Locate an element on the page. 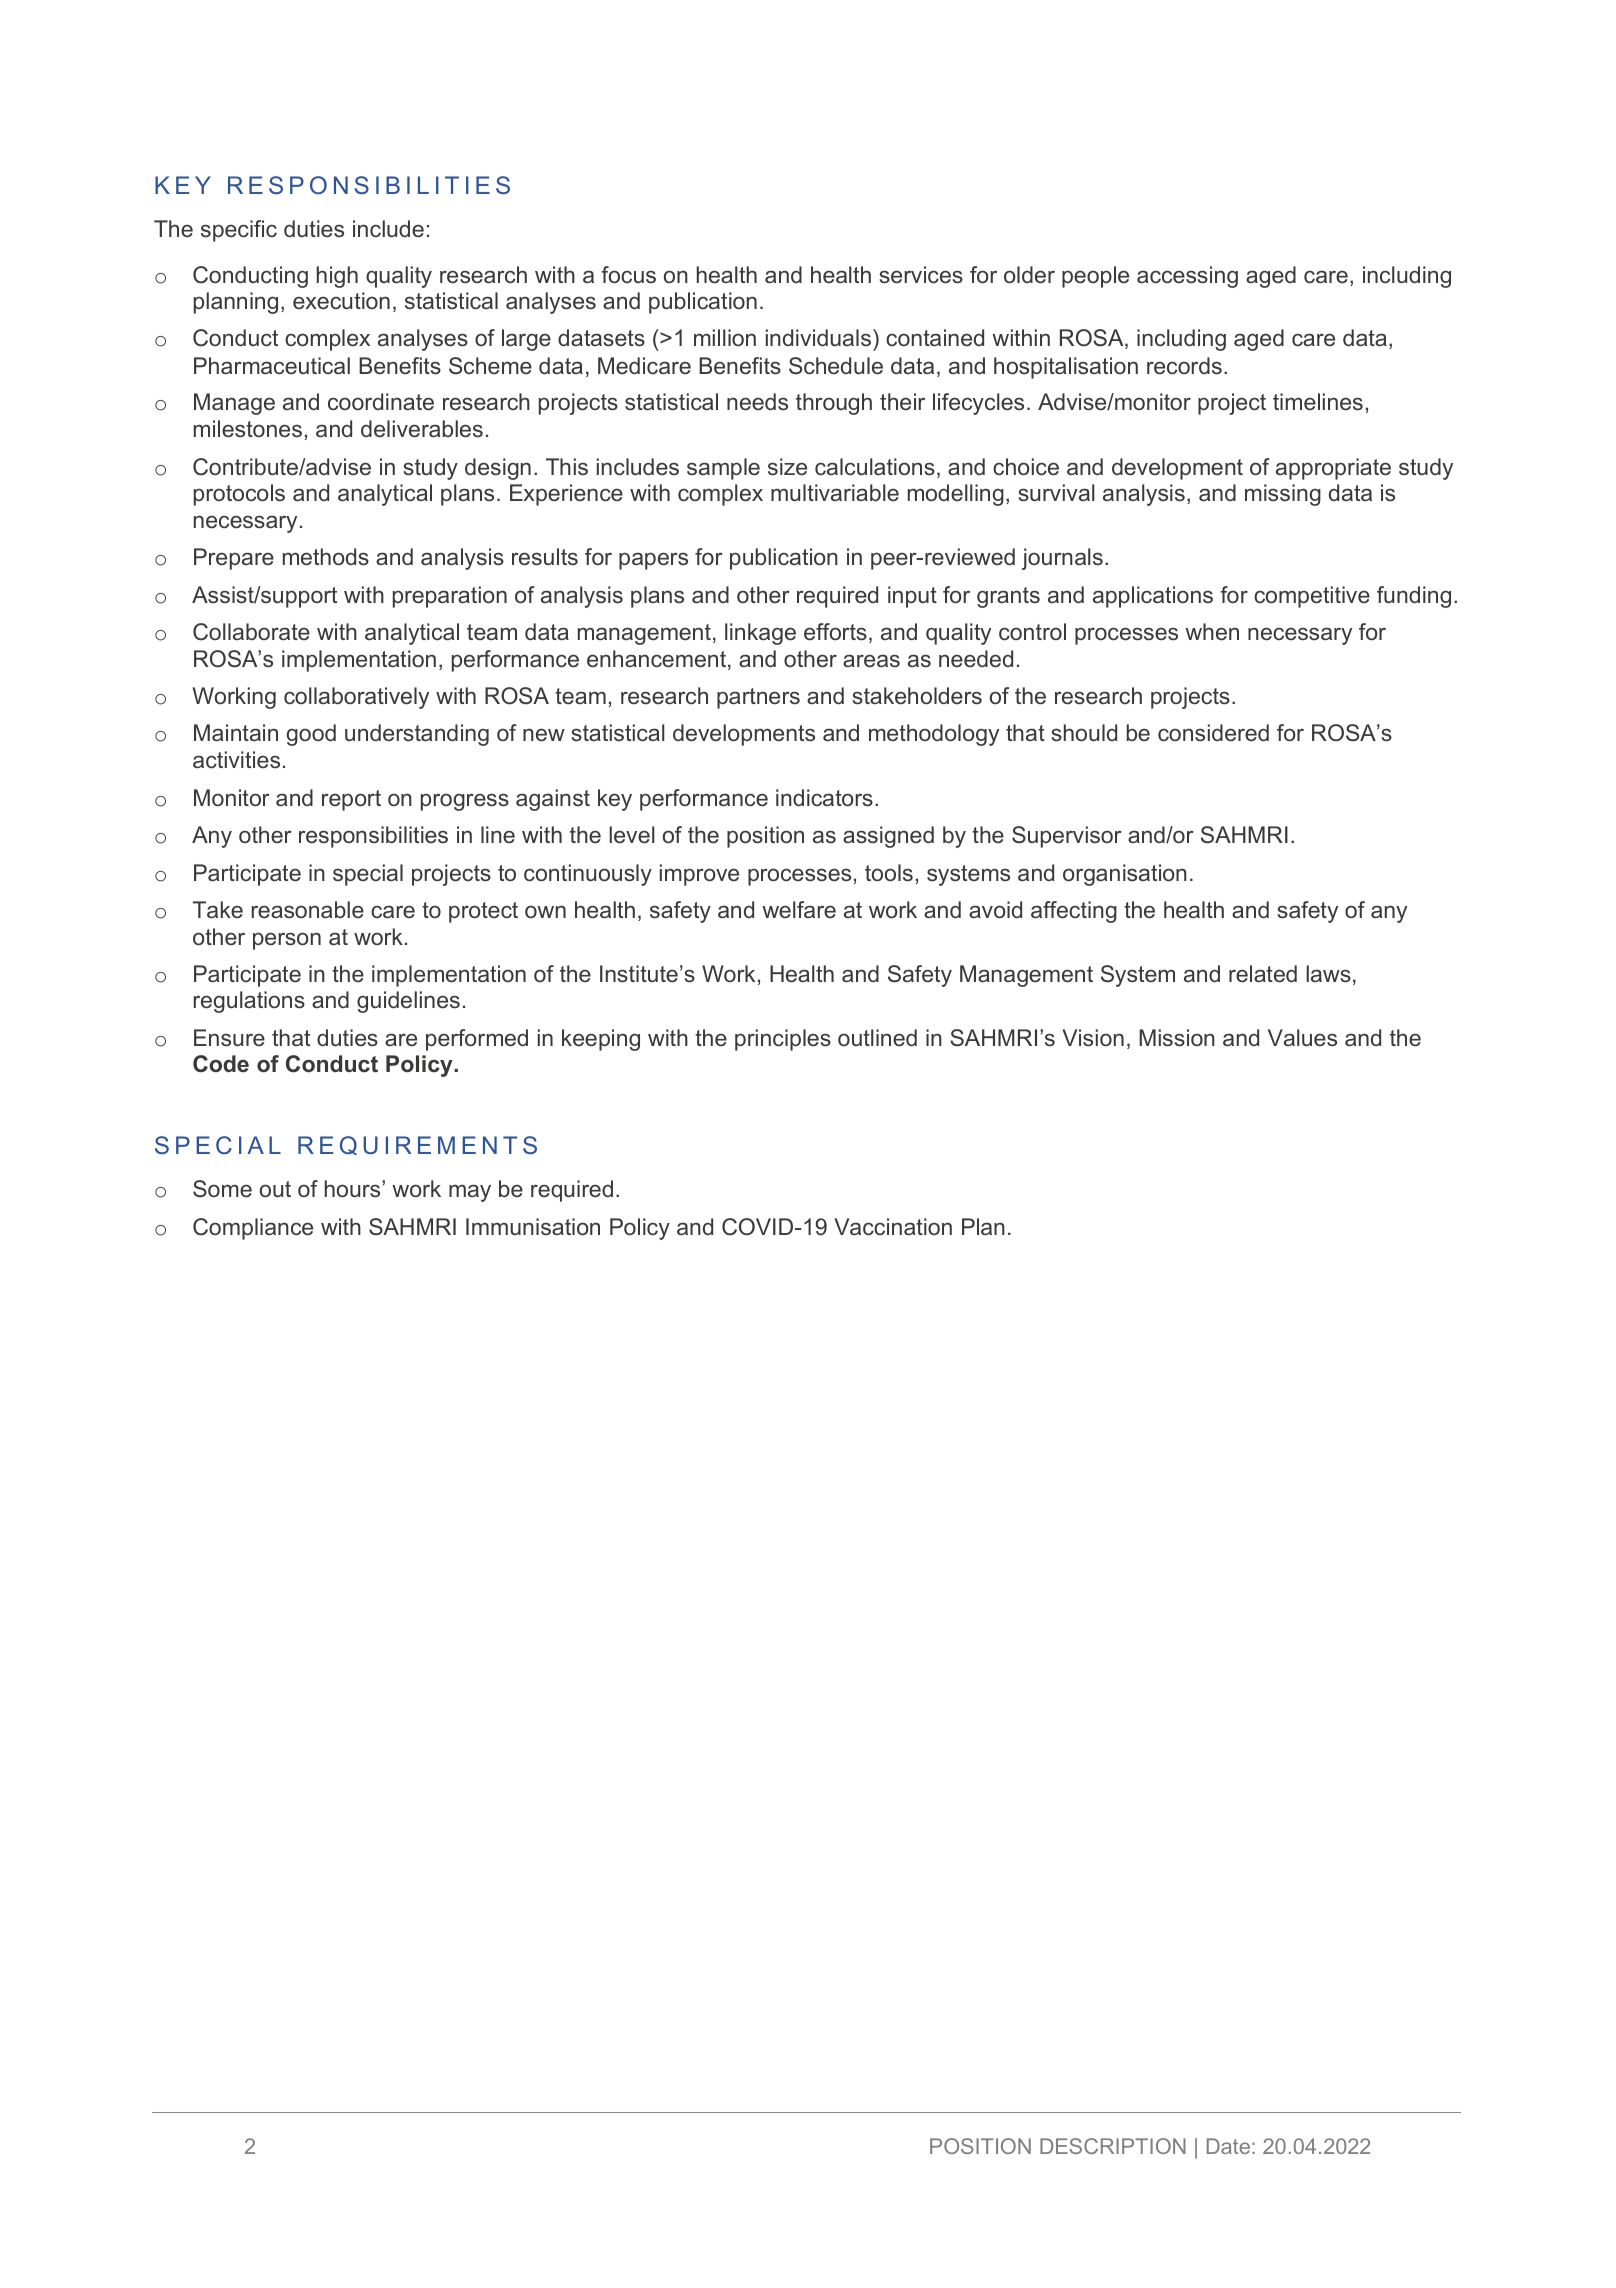  Values is located at coordinates (1302, 1037).
